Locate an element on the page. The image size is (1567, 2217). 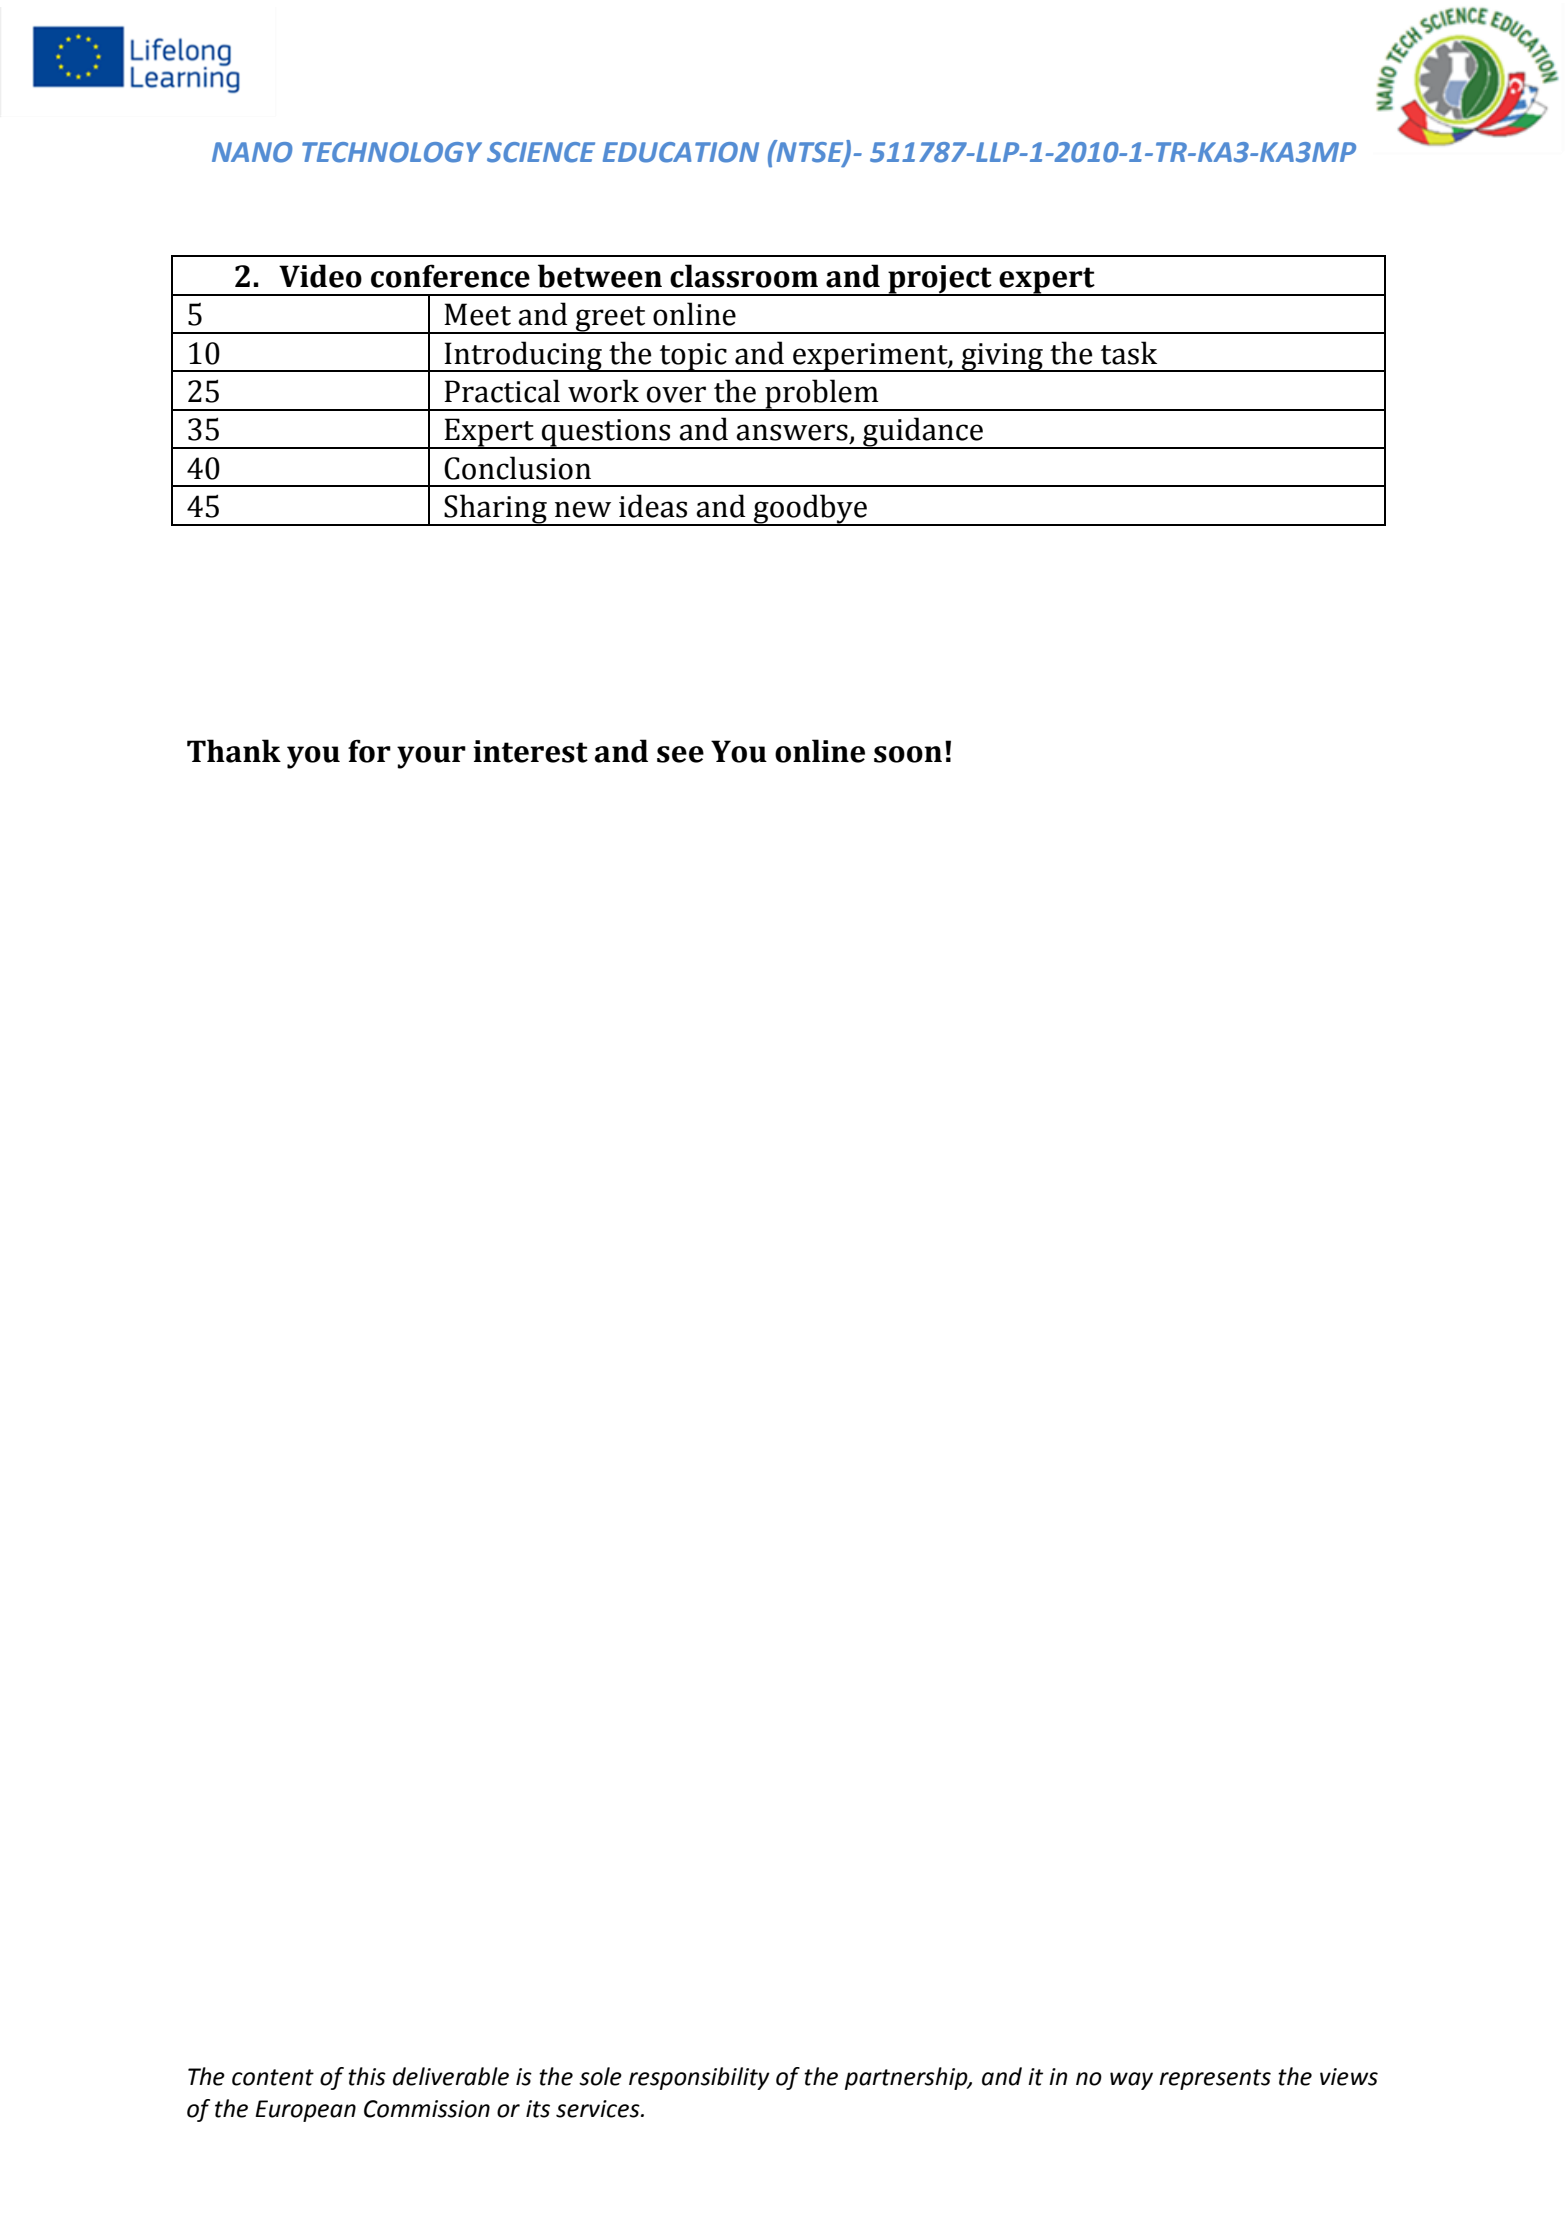
responsibility is located at coordinates (699, 2078).
